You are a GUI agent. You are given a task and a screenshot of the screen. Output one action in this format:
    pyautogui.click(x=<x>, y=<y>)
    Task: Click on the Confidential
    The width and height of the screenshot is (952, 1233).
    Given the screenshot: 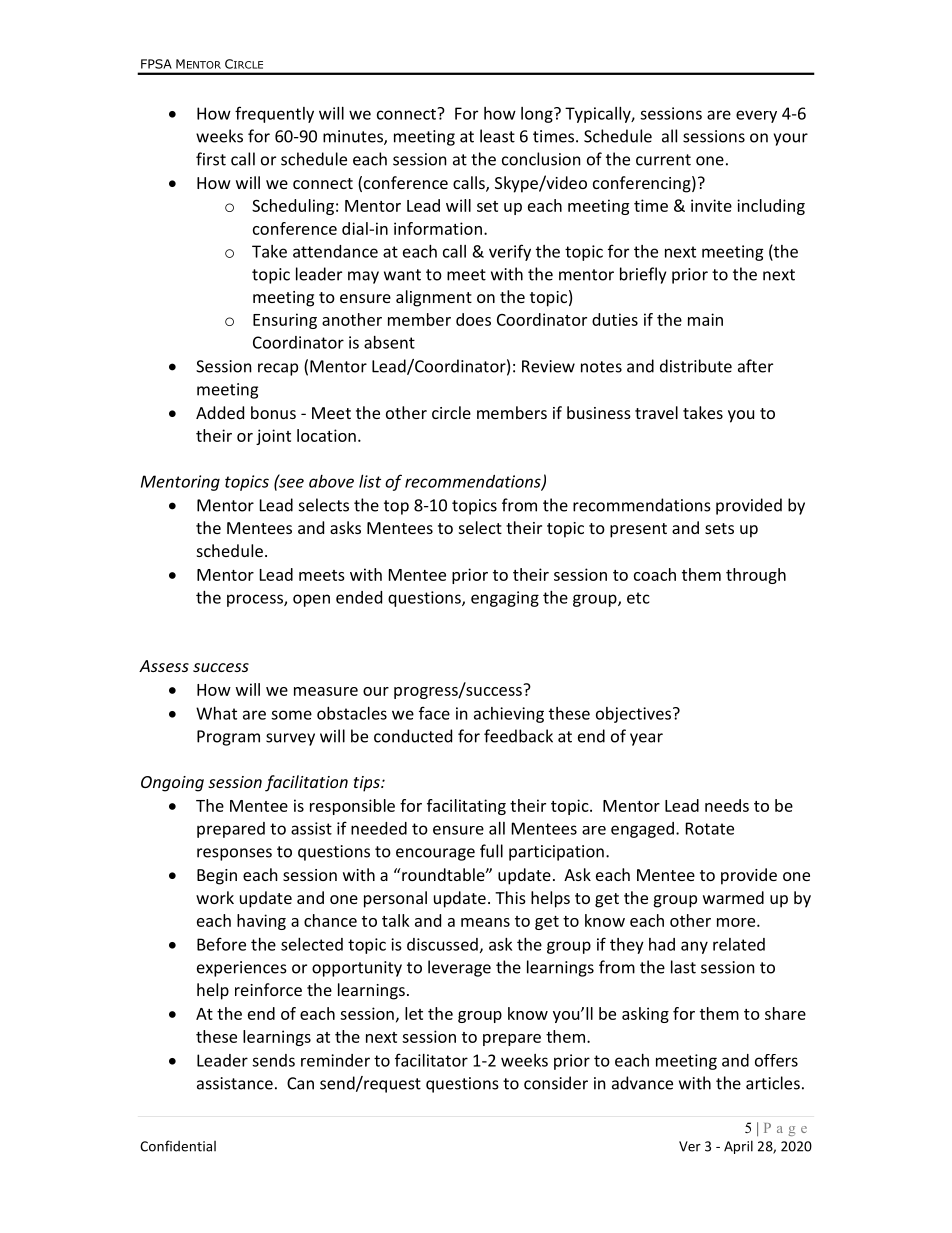 What is the action you would take?
    pyautogui.click(x=178, y=1146)
